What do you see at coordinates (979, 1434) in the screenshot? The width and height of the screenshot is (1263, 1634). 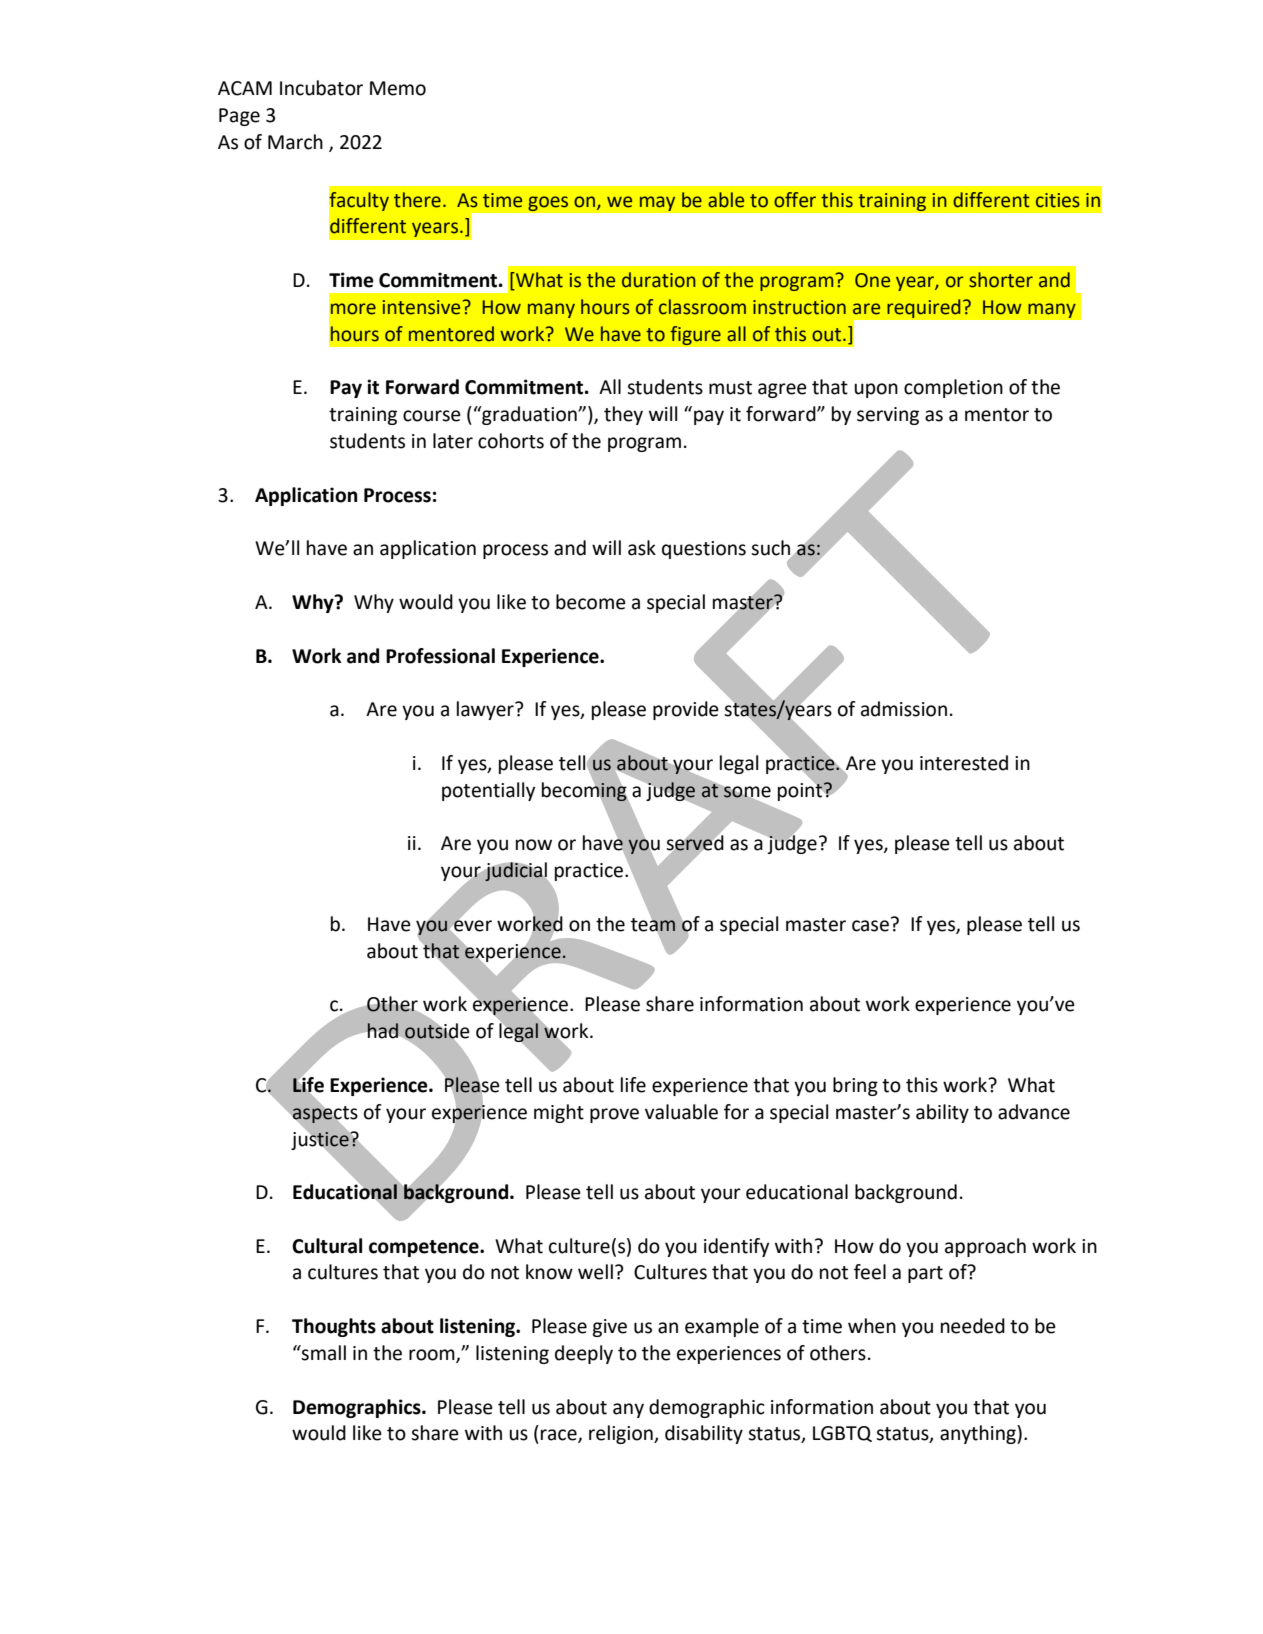 I see `anything` at bounding box center [979, 1434].
